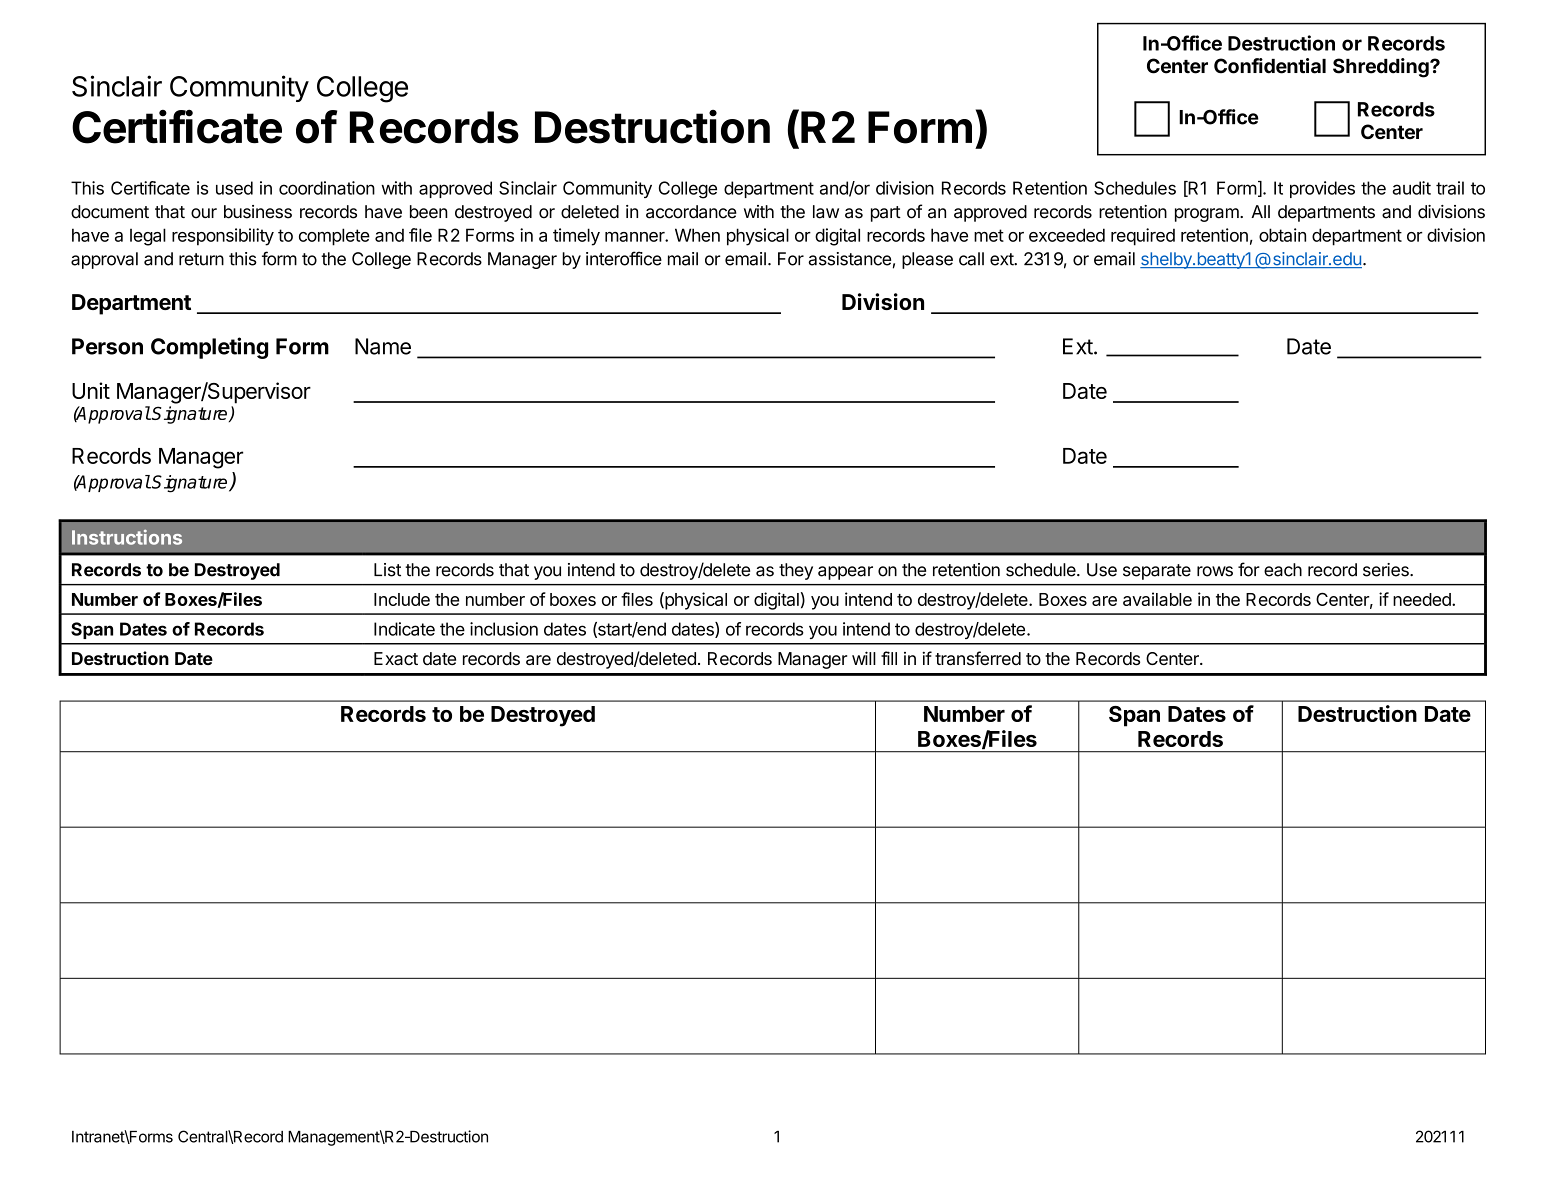 The height and width of the screenshot is (1202, 1556). Describe the element at coordinates (1282, 235) in the screenshot. I see `obtain` at that location.
